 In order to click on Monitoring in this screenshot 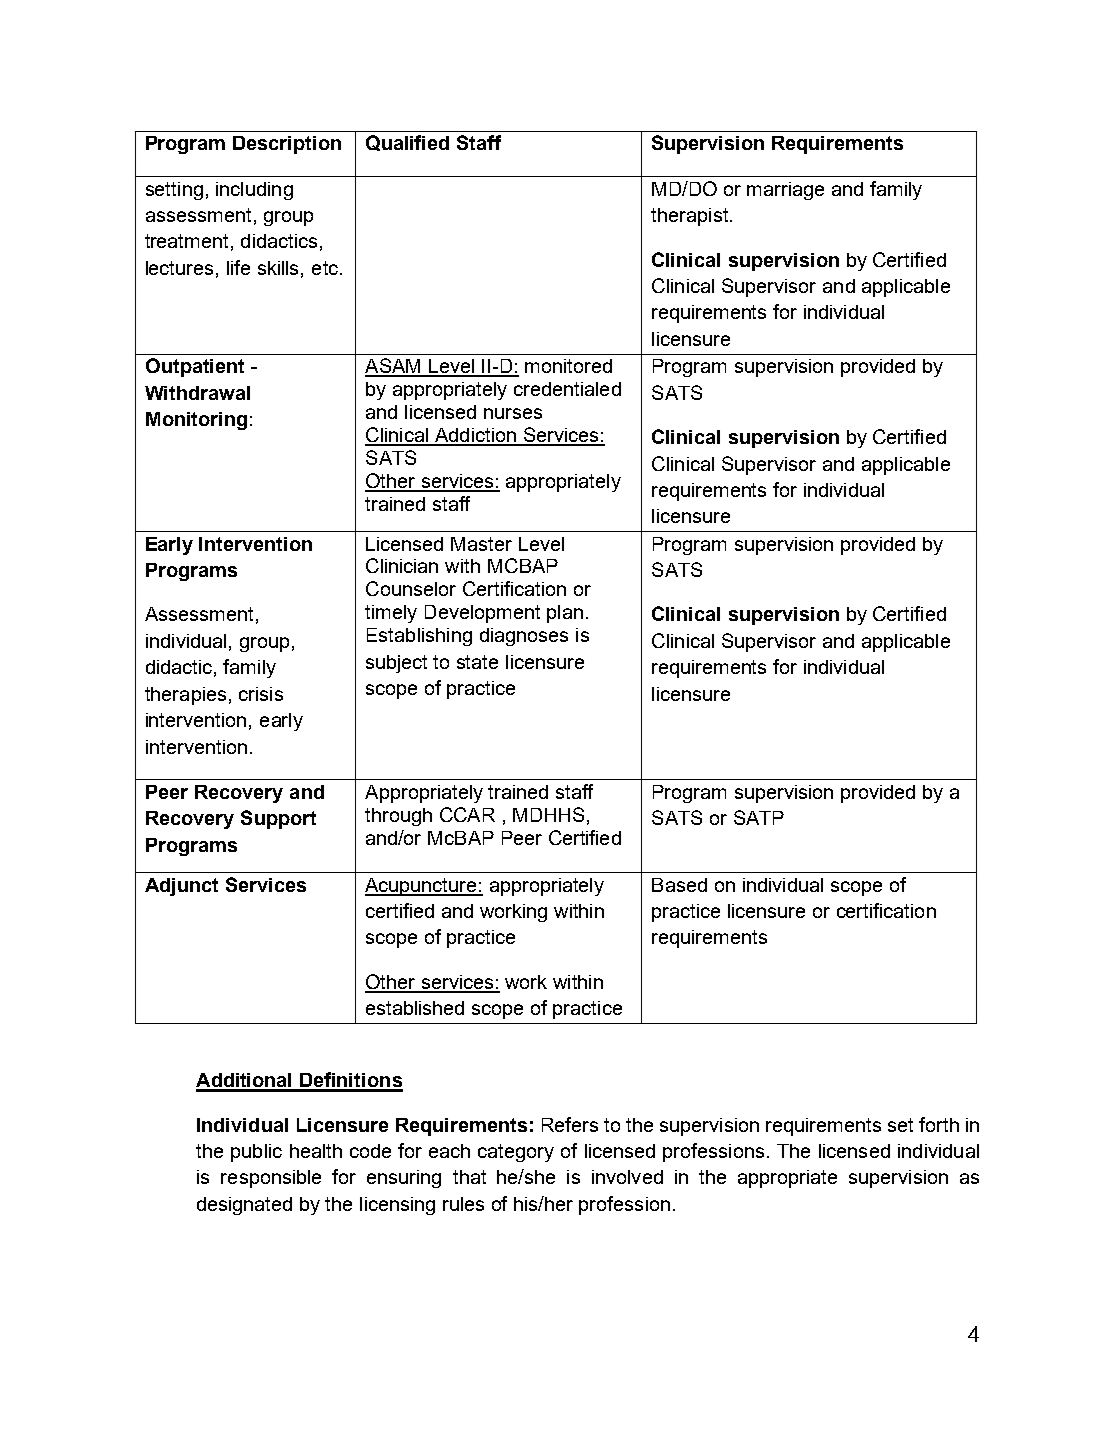, I will do `click(196, 421)`.
